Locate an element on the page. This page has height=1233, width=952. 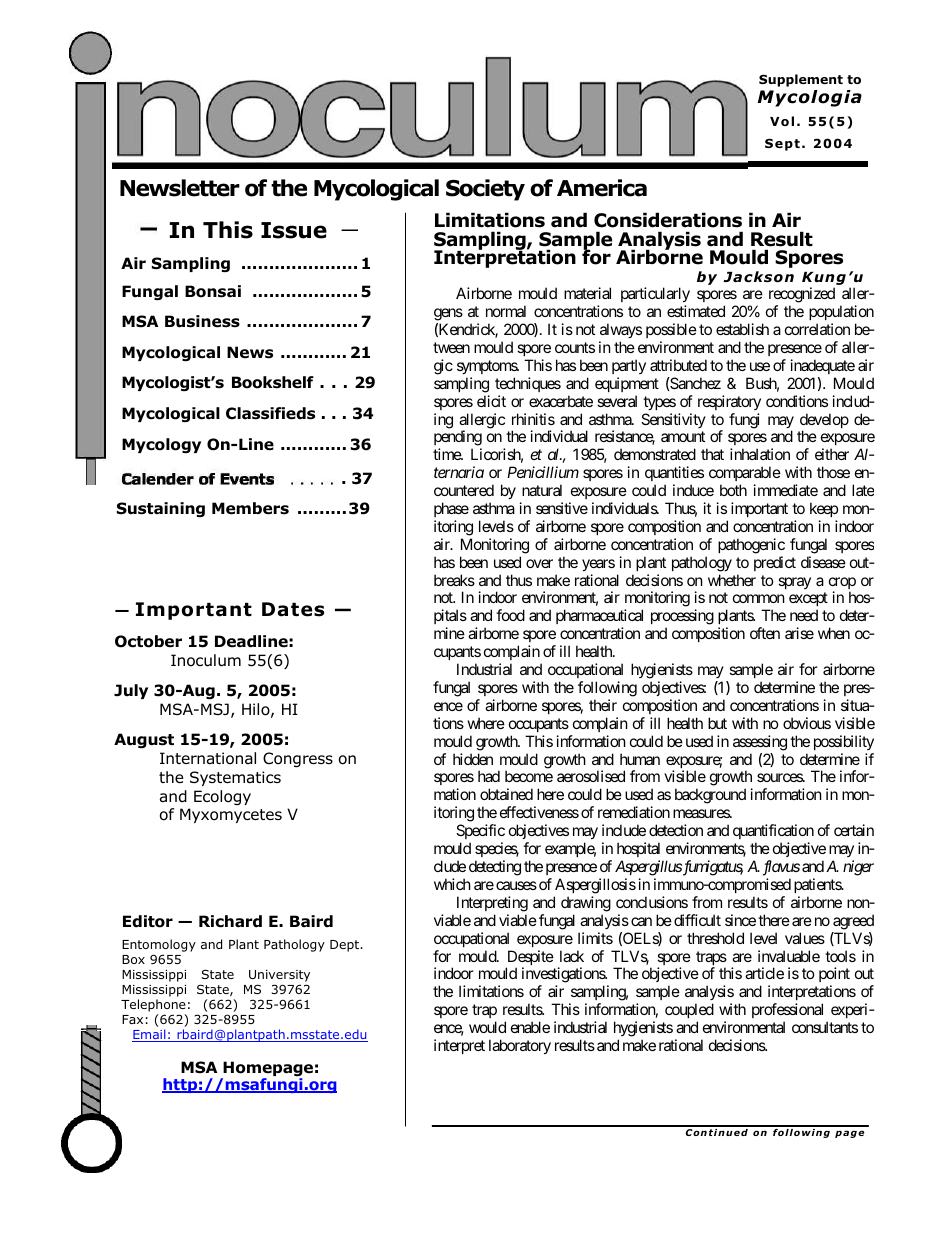
predict is located at coordinates (775, 563).
